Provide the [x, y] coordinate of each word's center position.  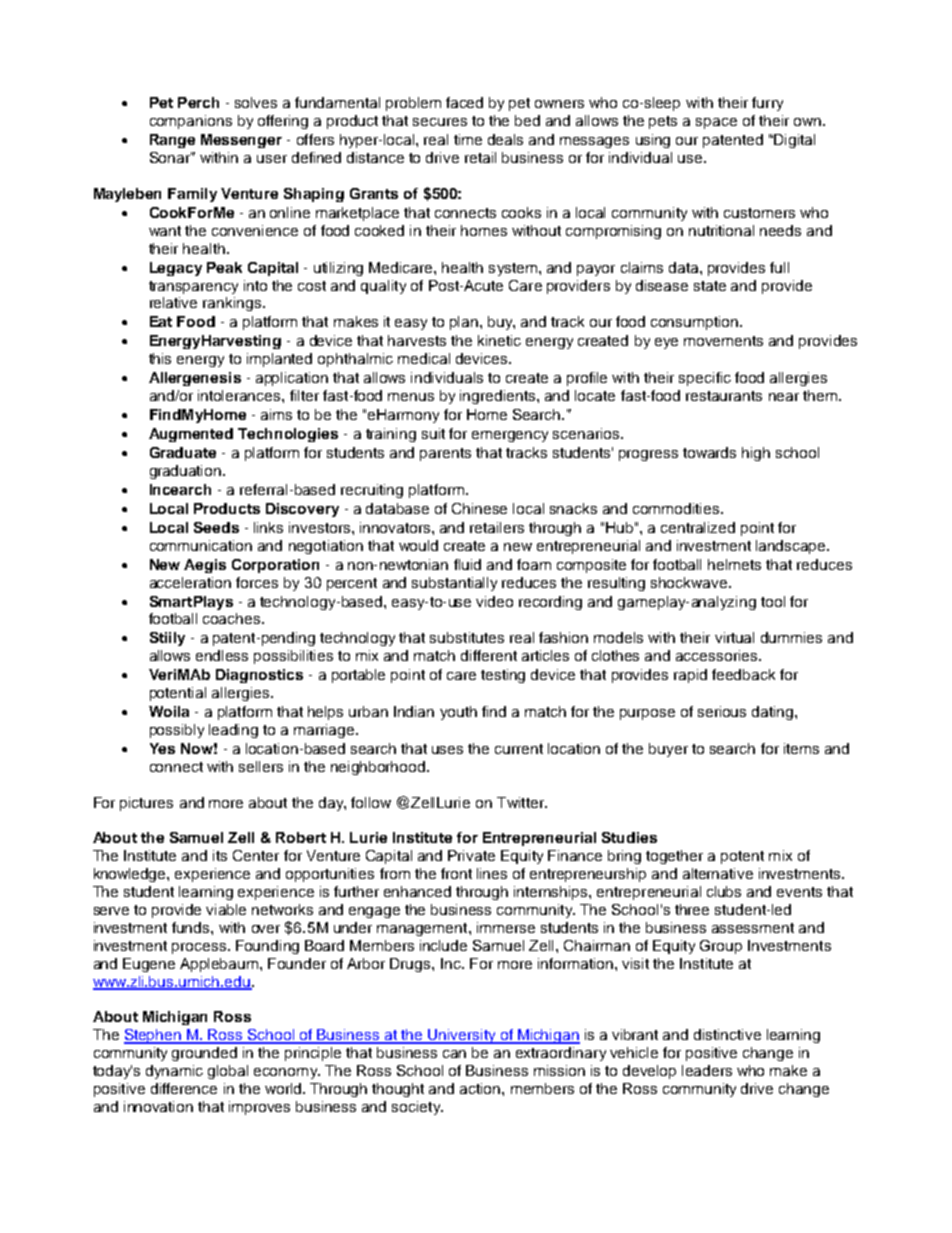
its [220, 855]
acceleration [190, 582]
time [468, 139]
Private [471, 855]
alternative [718, 873]
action [480, 1088]
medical [424, 358]
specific [705, 379]
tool [773, 601]
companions [191, 122]
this [160, 358]
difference [184, 1088]
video [494, 601]
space [716, 123]
